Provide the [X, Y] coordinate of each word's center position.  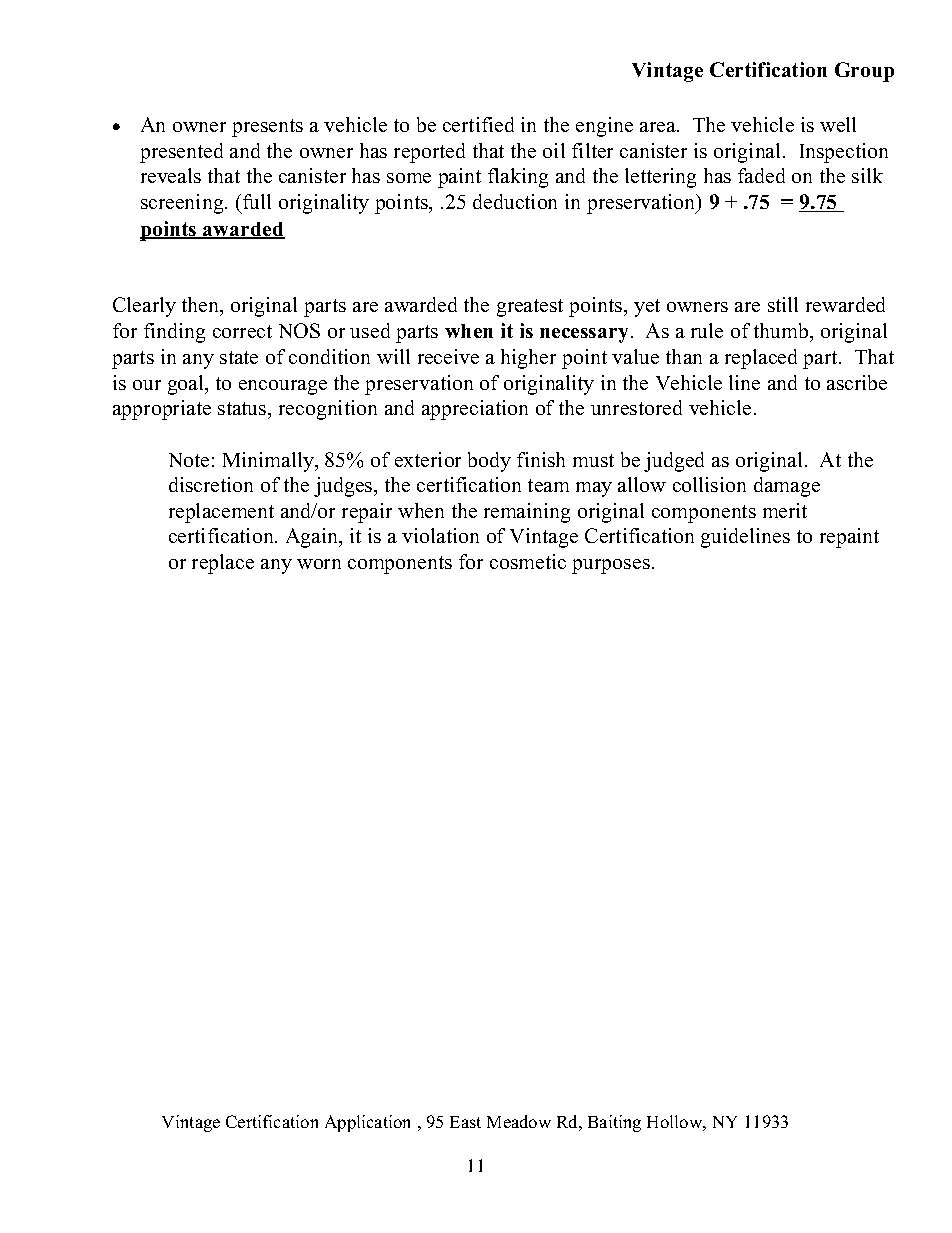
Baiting [614, 1123]
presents [267, 128]
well [838, 124]
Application [367, 1123]
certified [478, 124]
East [465, 1122]
